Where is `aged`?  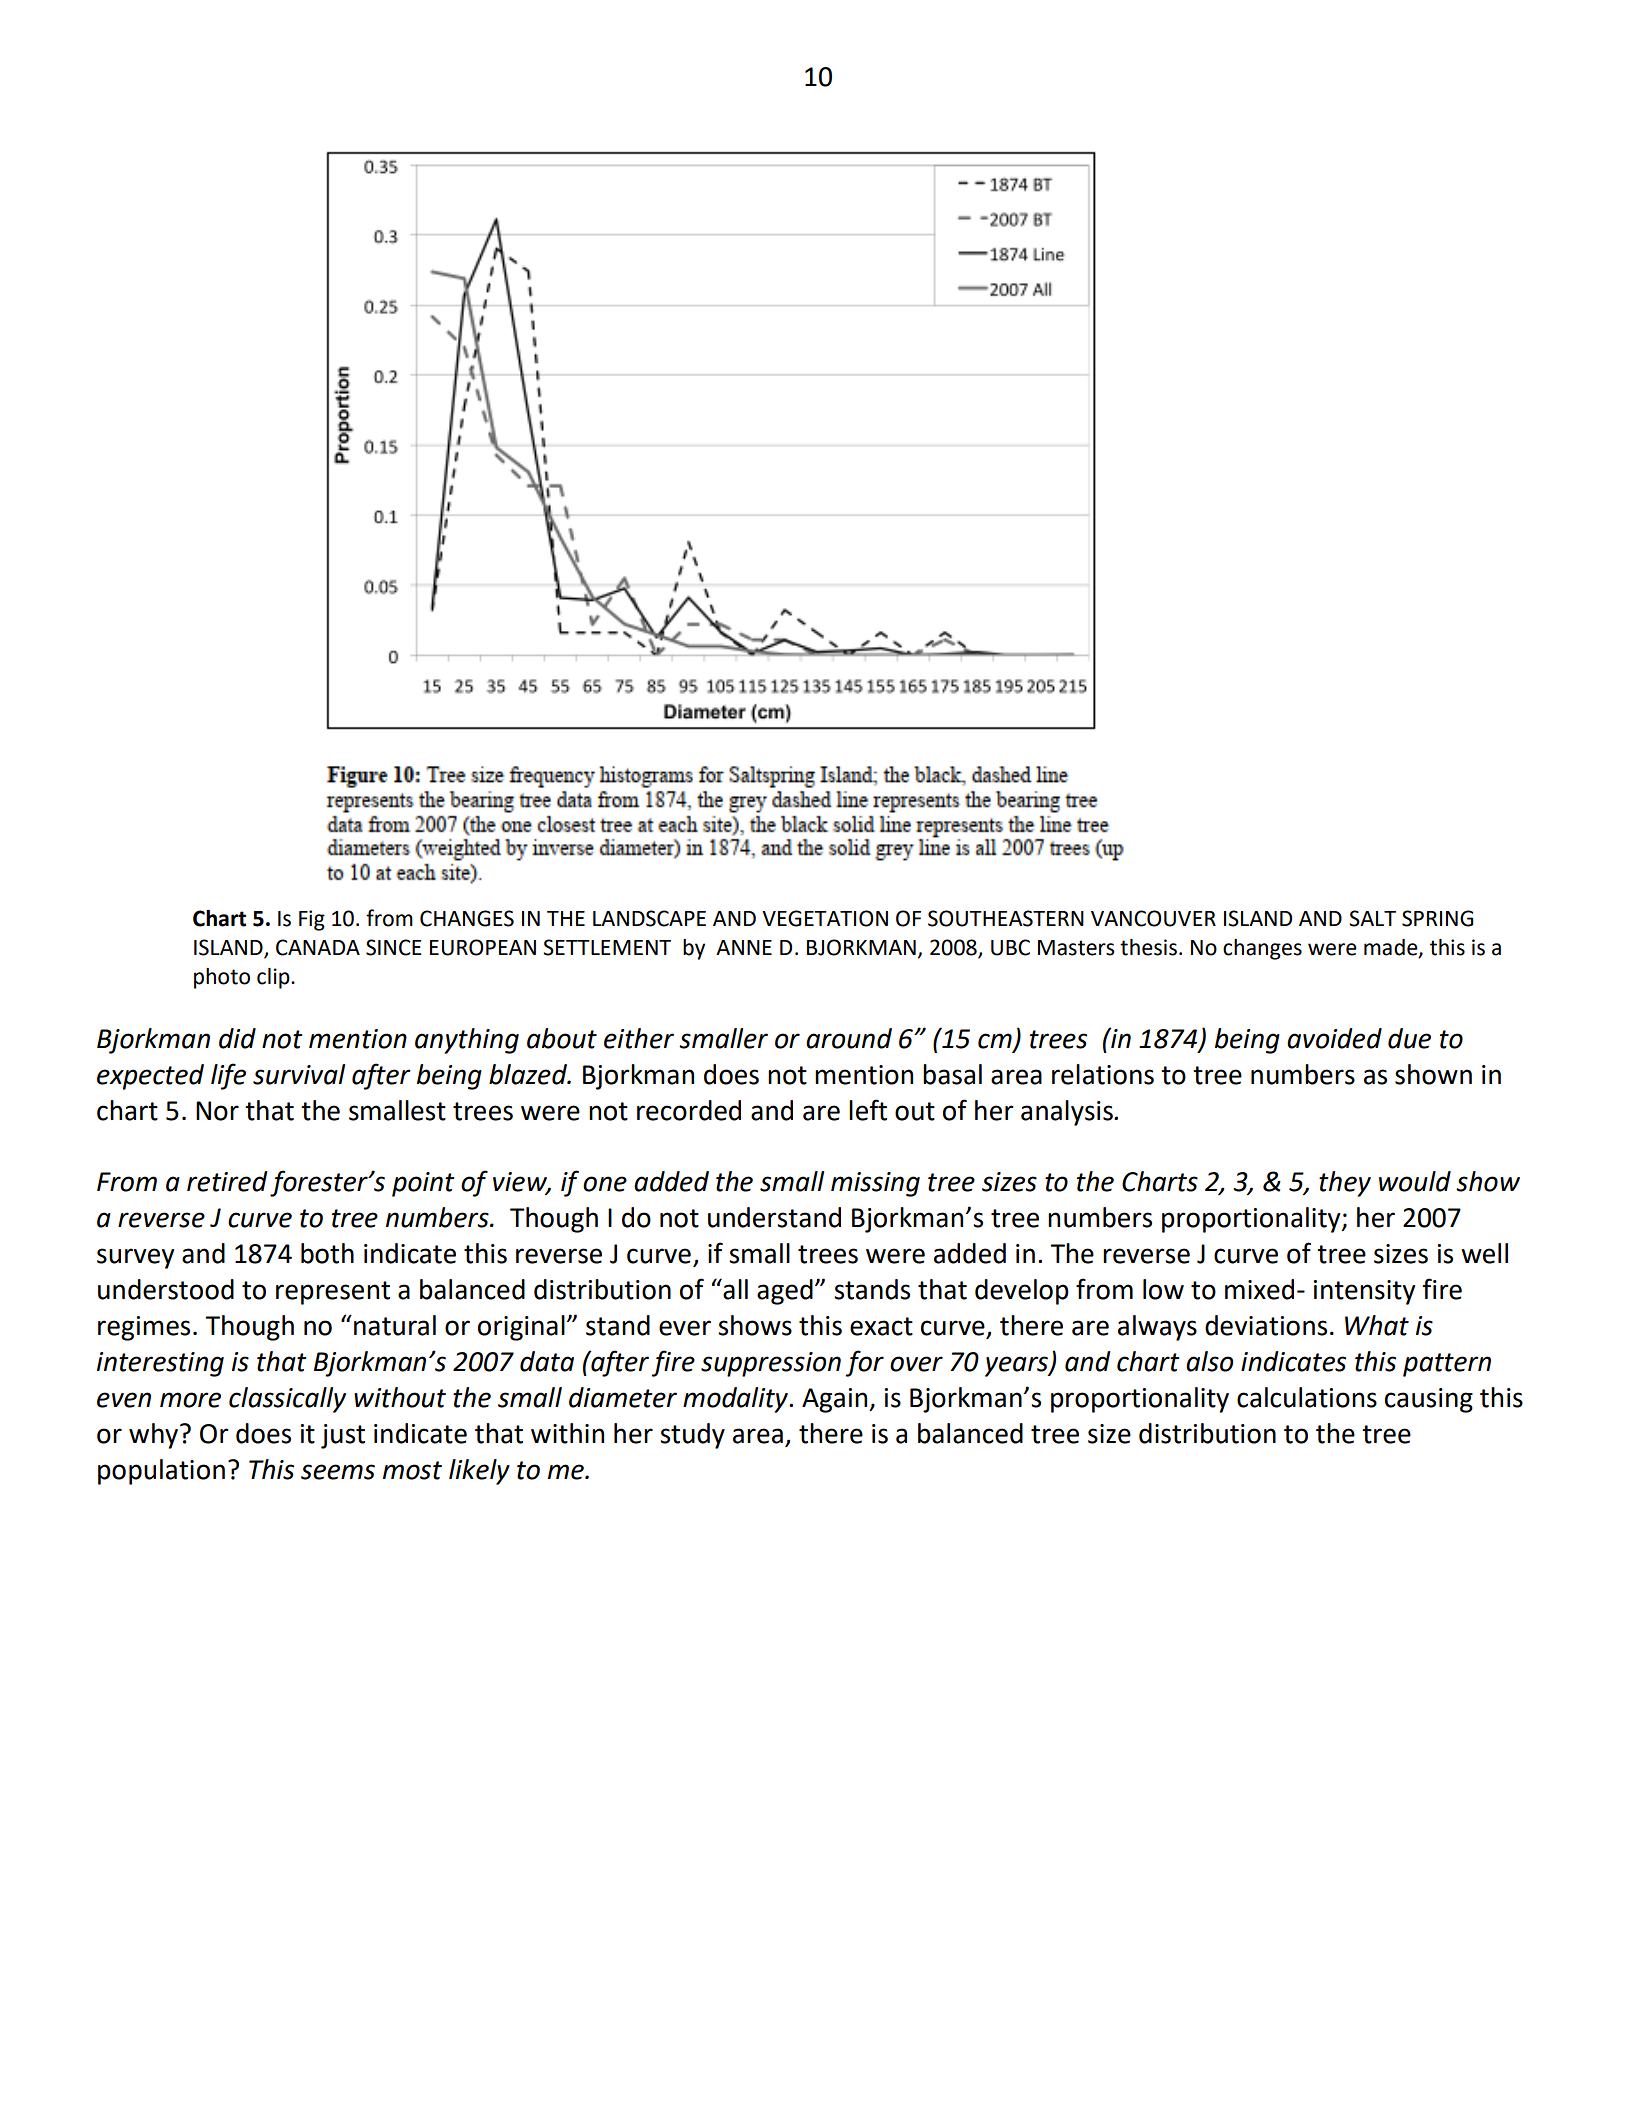 aged is located at coordinates (785, 1292).
